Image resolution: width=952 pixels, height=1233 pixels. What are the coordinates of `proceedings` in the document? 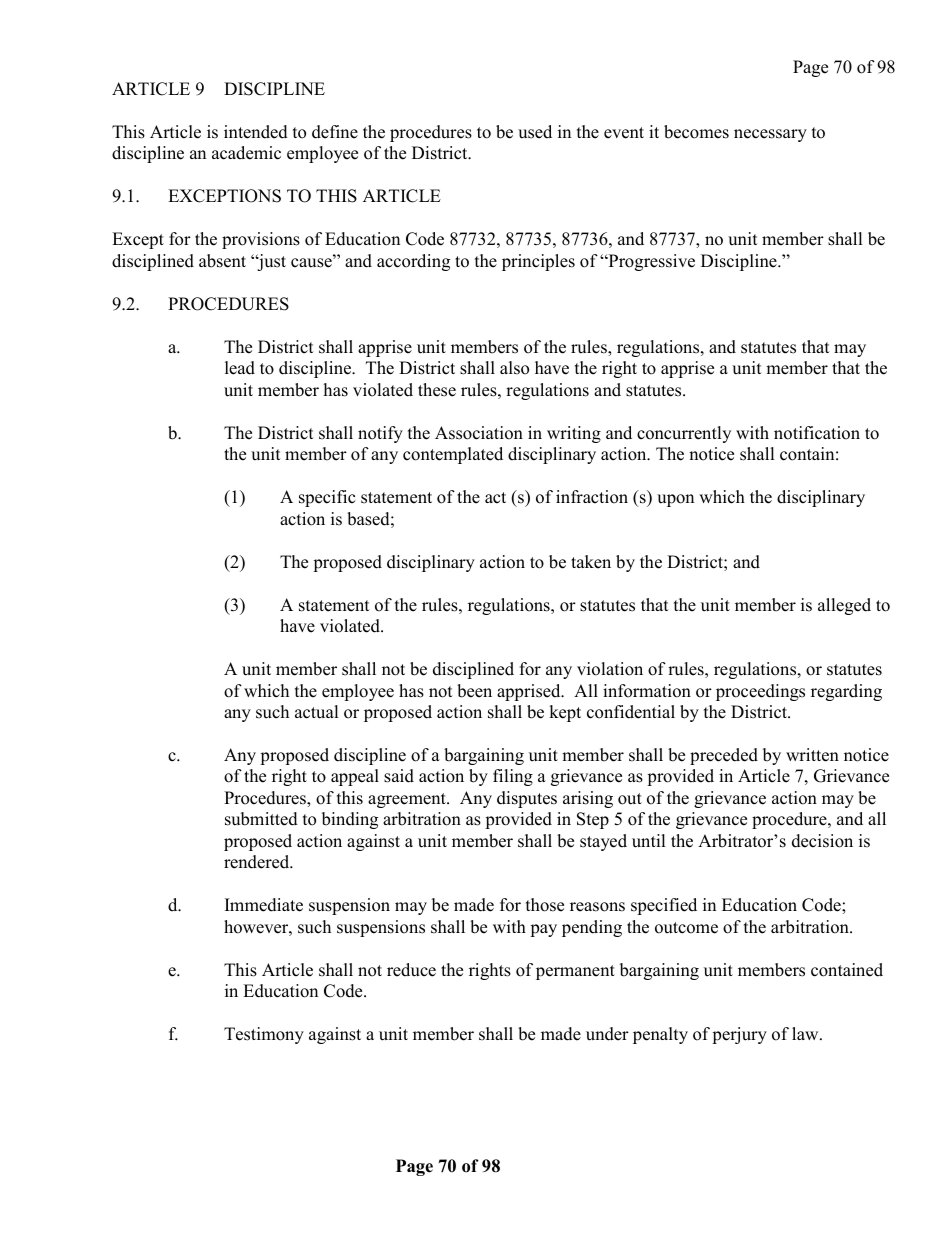 It's located at (760, 692).
